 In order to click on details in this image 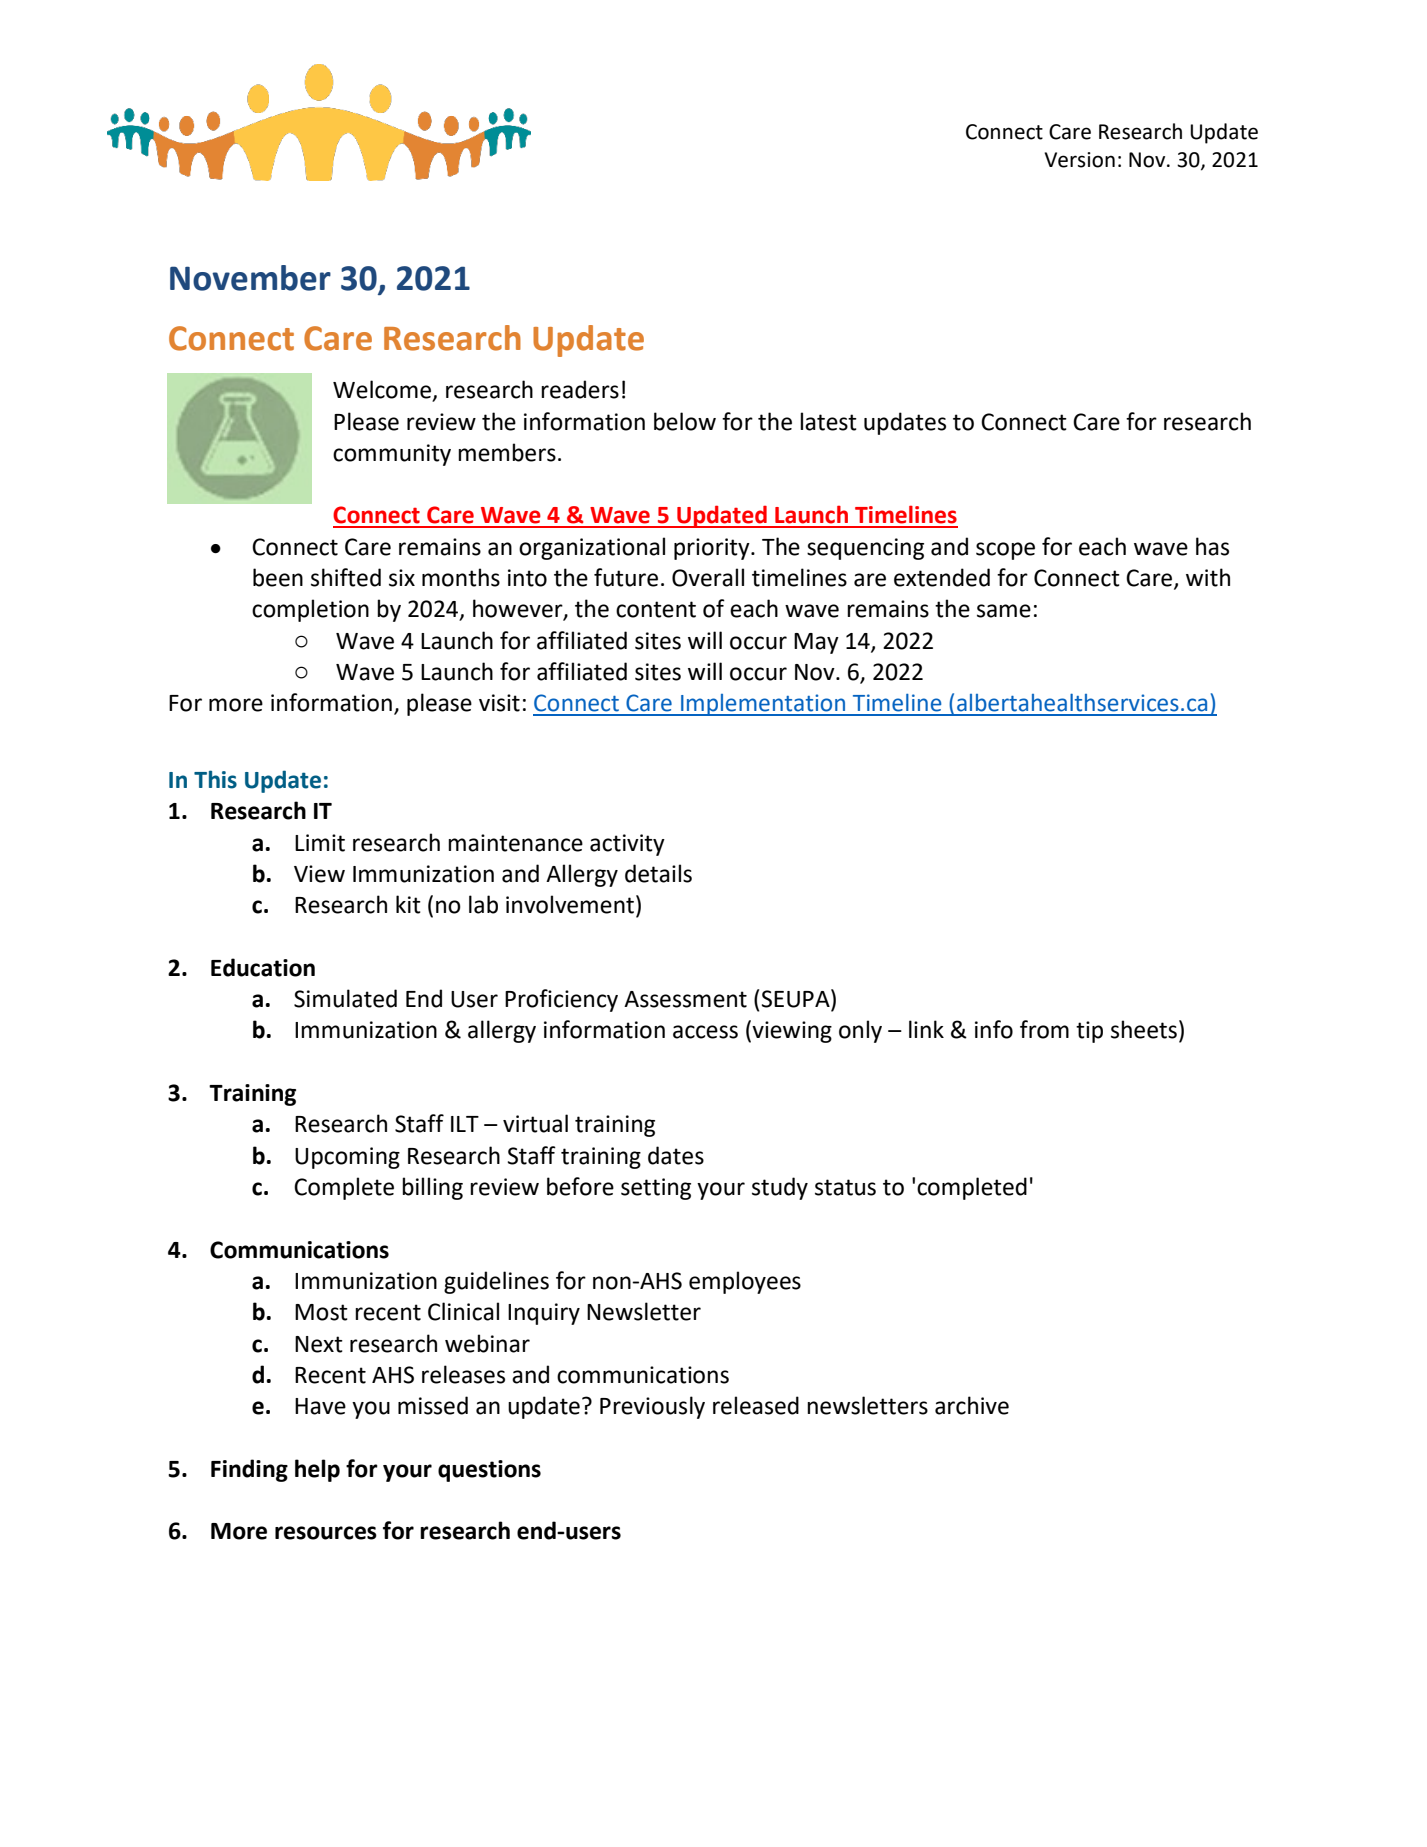, I will do `click(658, 873)`.
